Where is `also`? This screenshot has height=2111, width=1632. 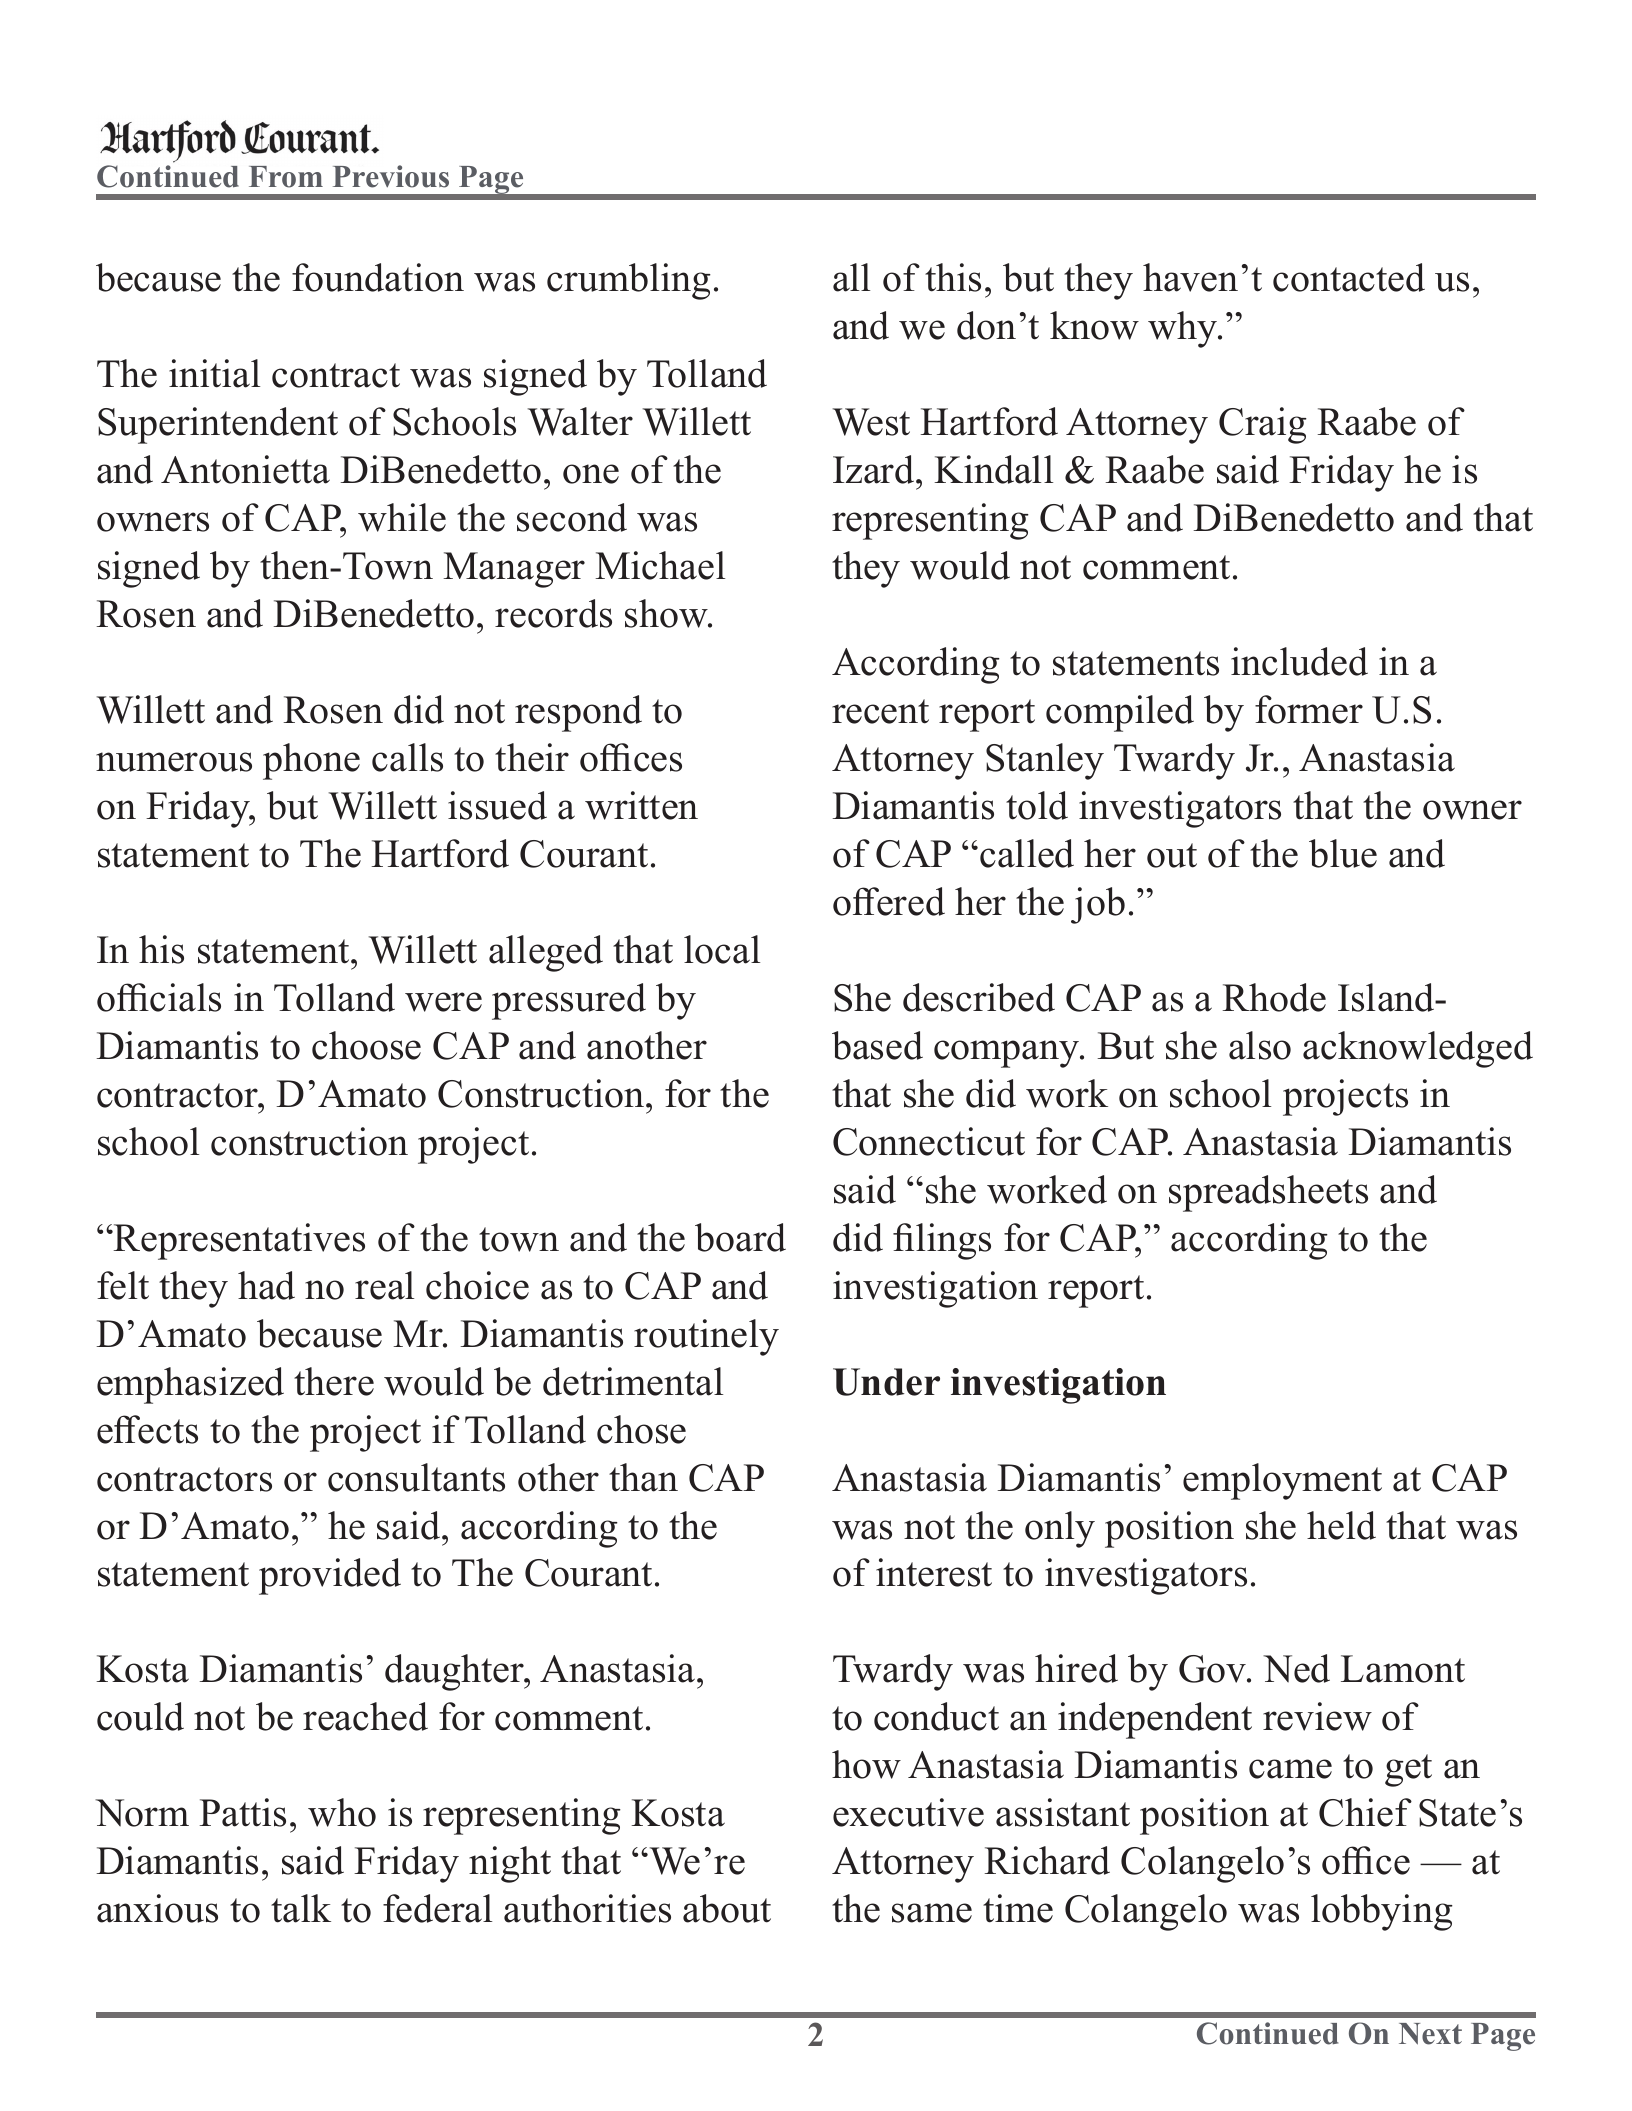
also is located at coordinates (1260, 1045).
